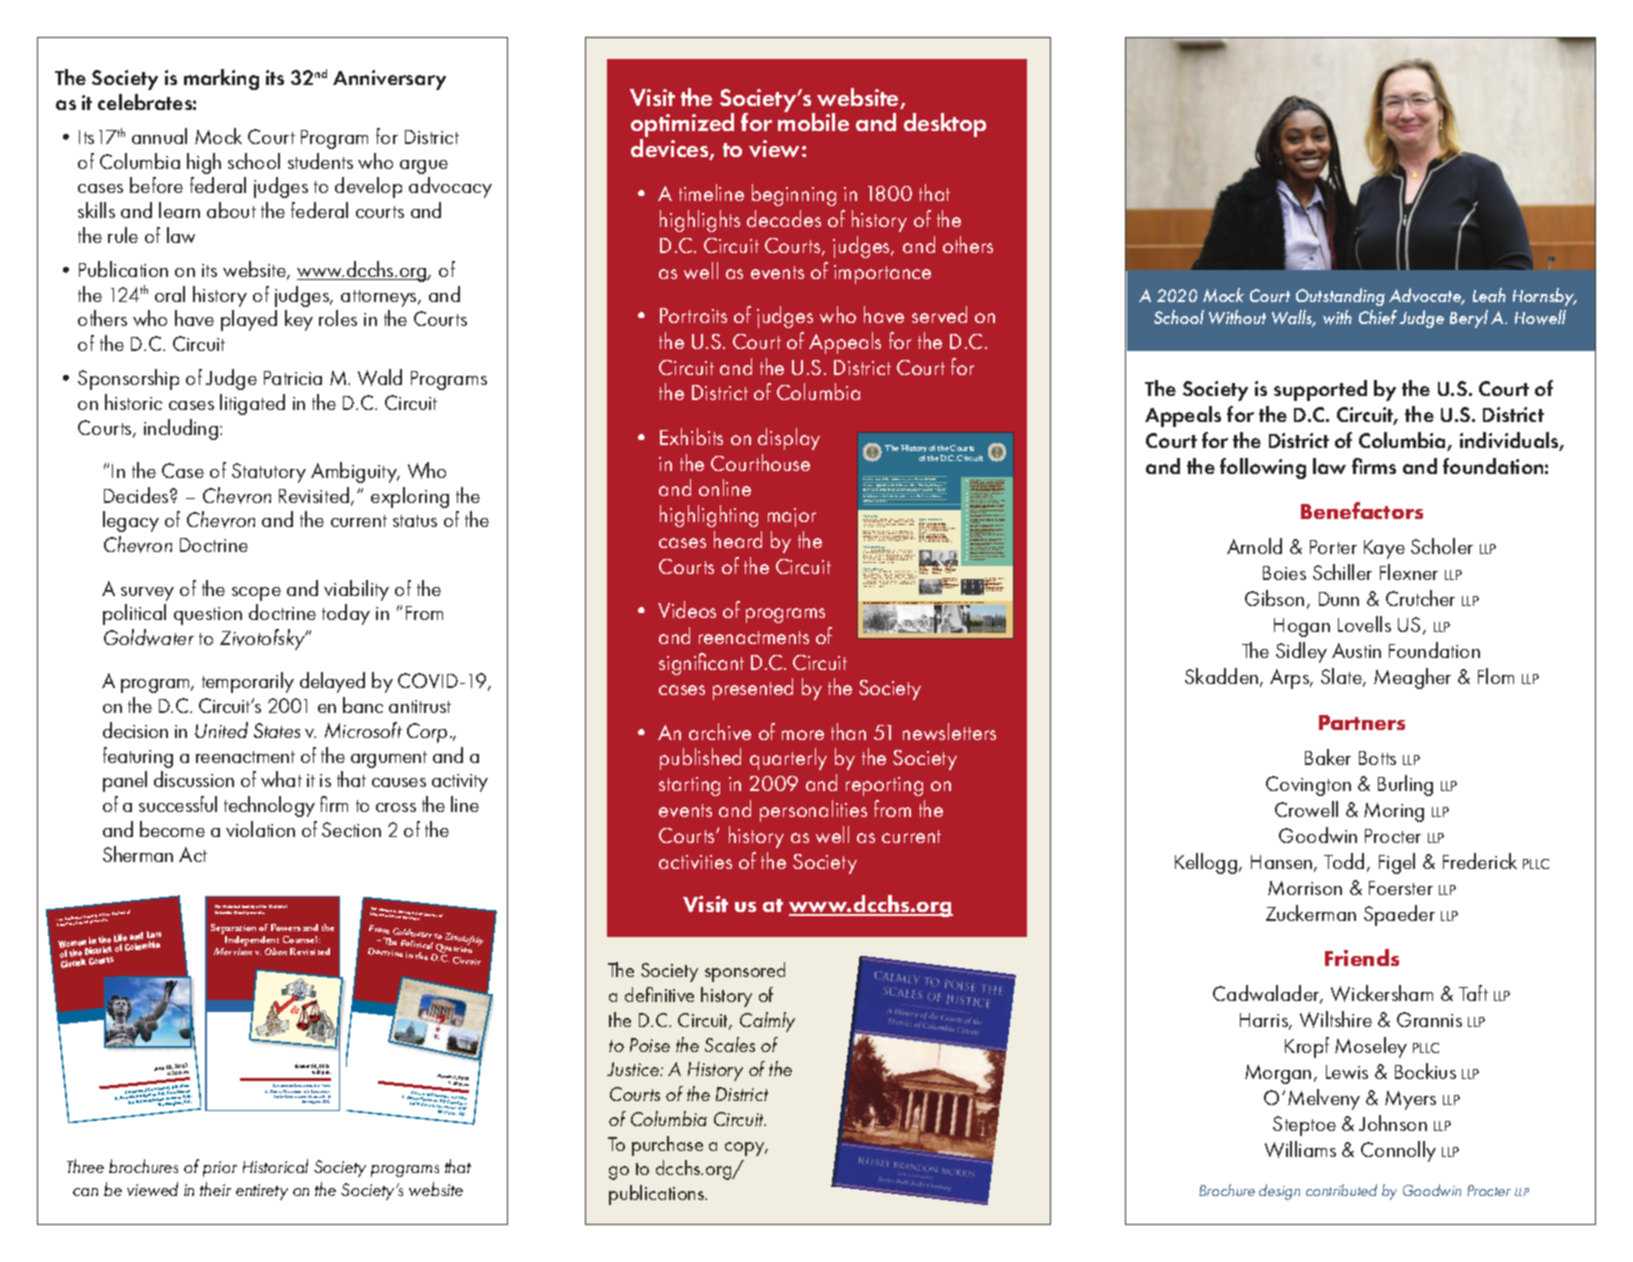 The width and height of the screenshot is (1633, 1262). Describe the element at coordinates (945, 125) in the screenshot. I see `desktop` at that location.
